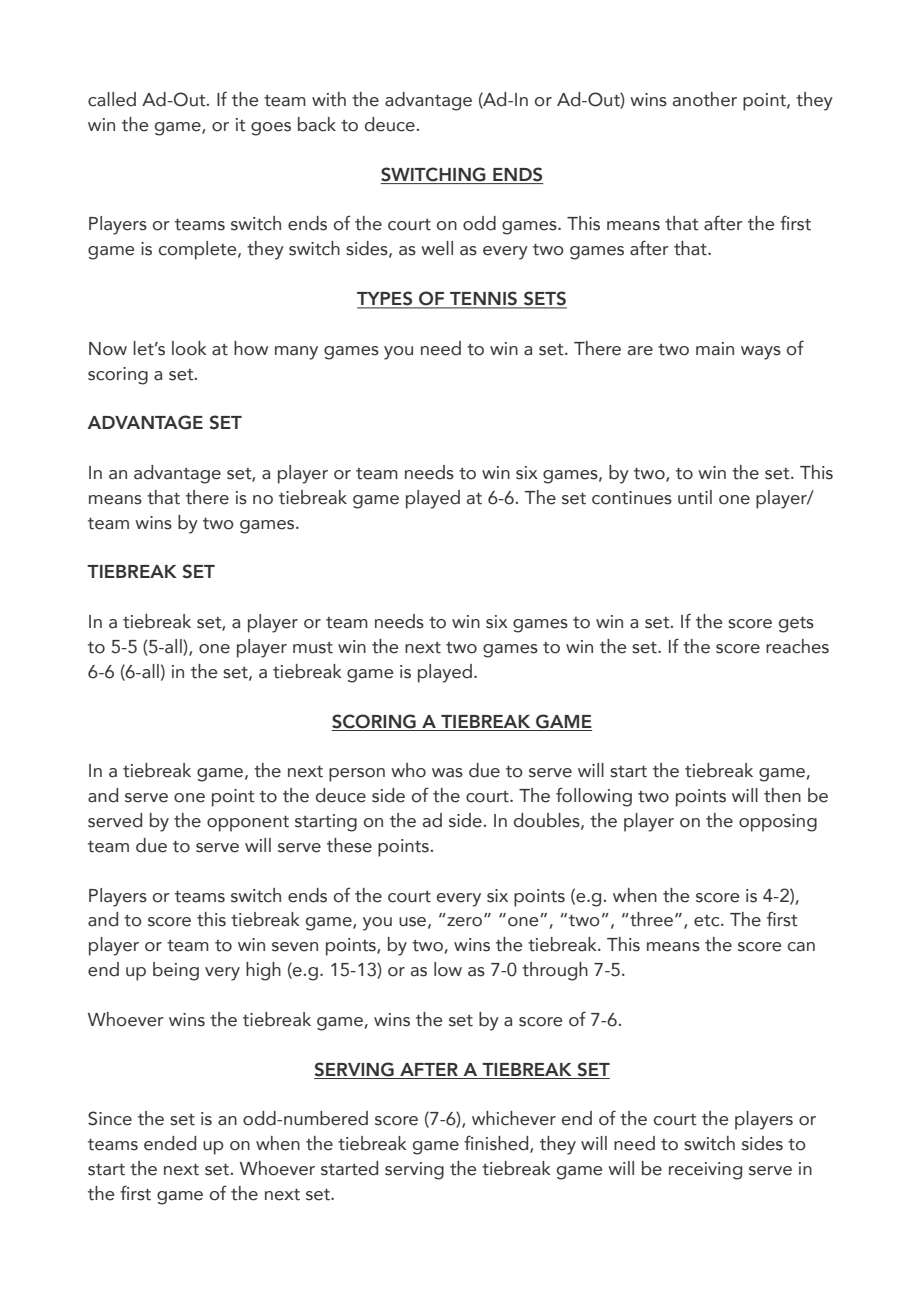  What do you see at coordinates (271, 129) in the page?
I see `goes` at bounding box center [271, 129].
